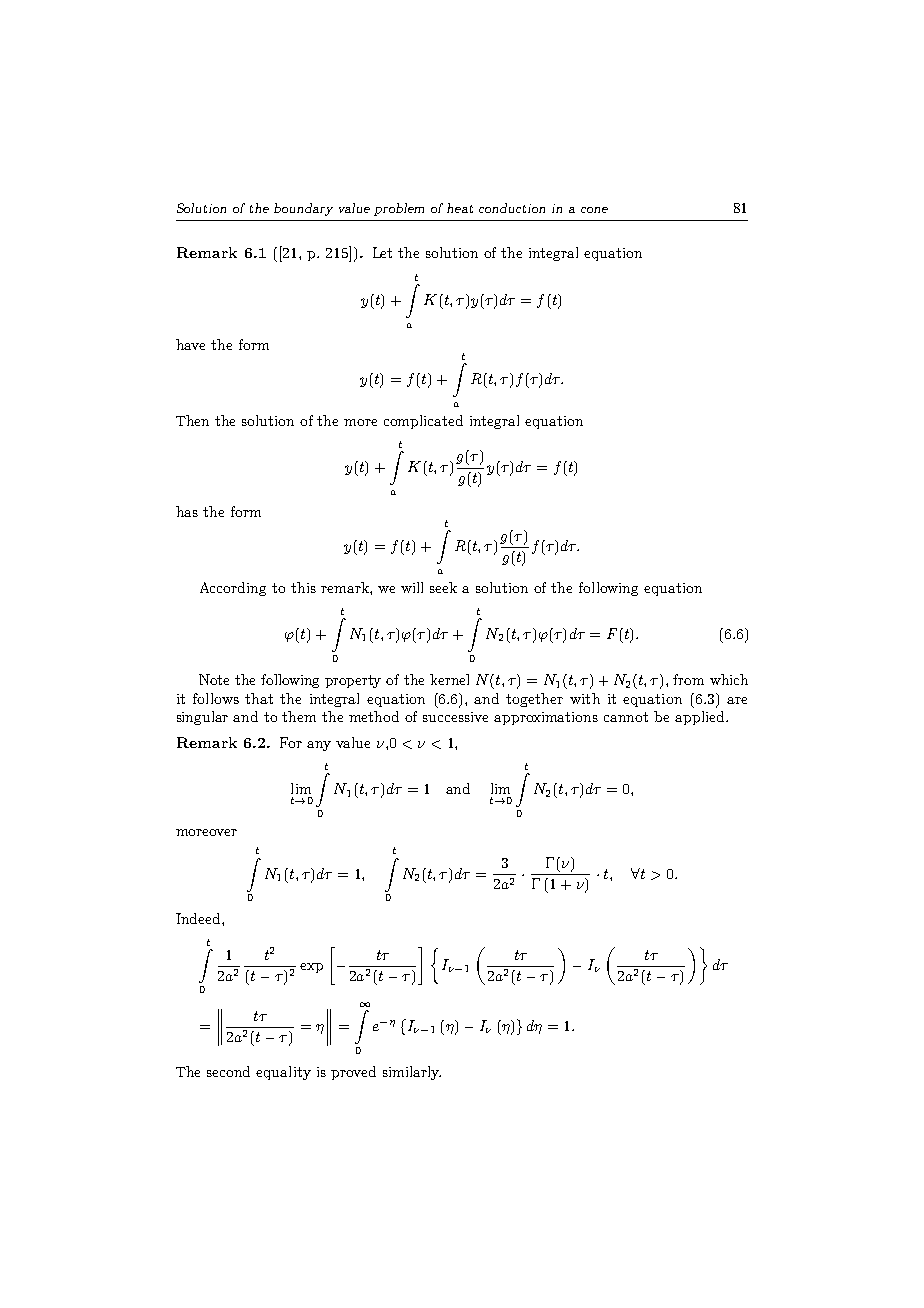 This document has height=1308, width=924. What do you see at coordinates (594, 210) in the document?
I see `cone` at bounding box center [594, 210].
